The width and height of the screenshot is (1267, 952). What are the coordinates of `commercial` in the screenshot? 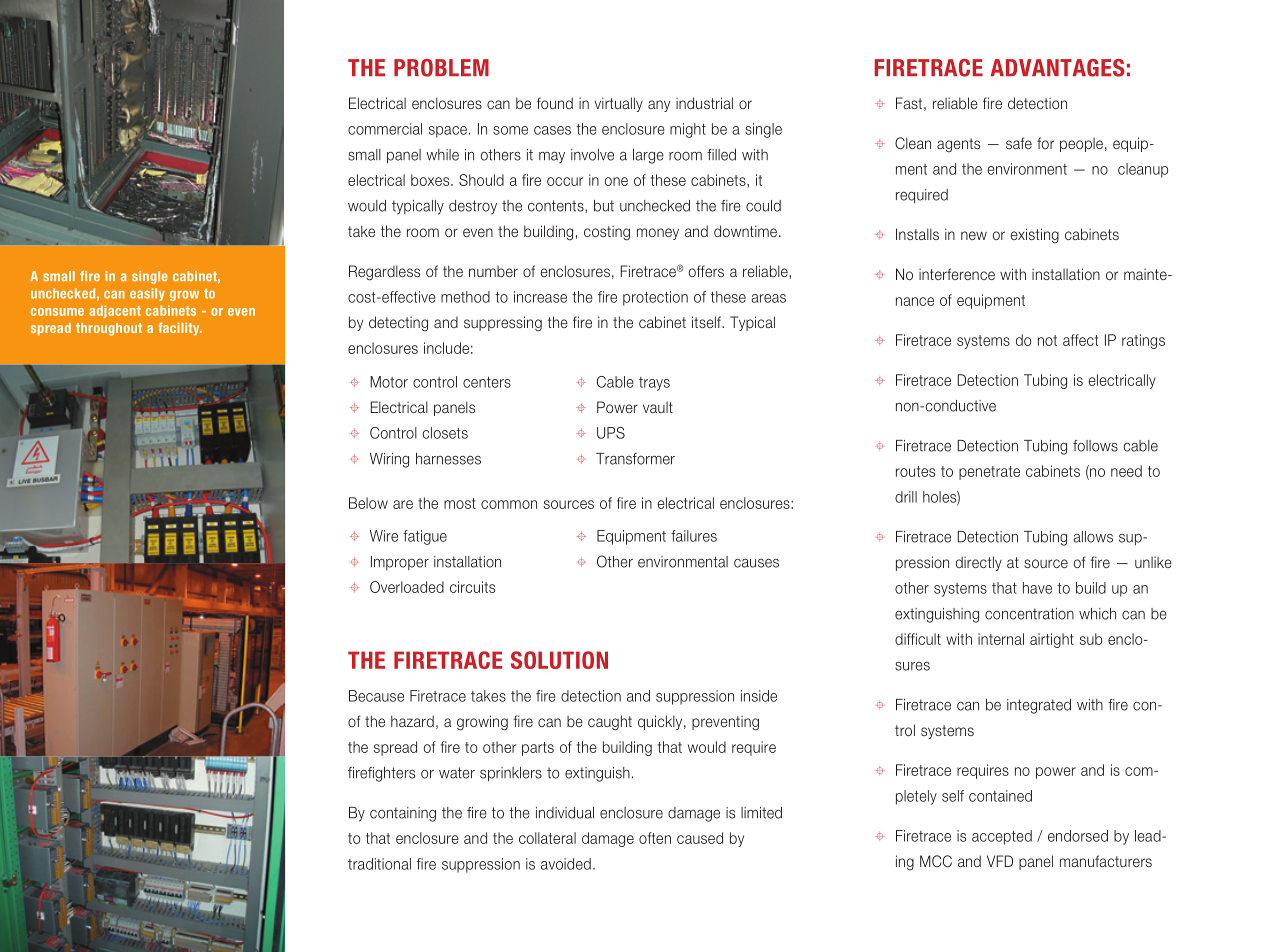 It's located at (385, 129).
